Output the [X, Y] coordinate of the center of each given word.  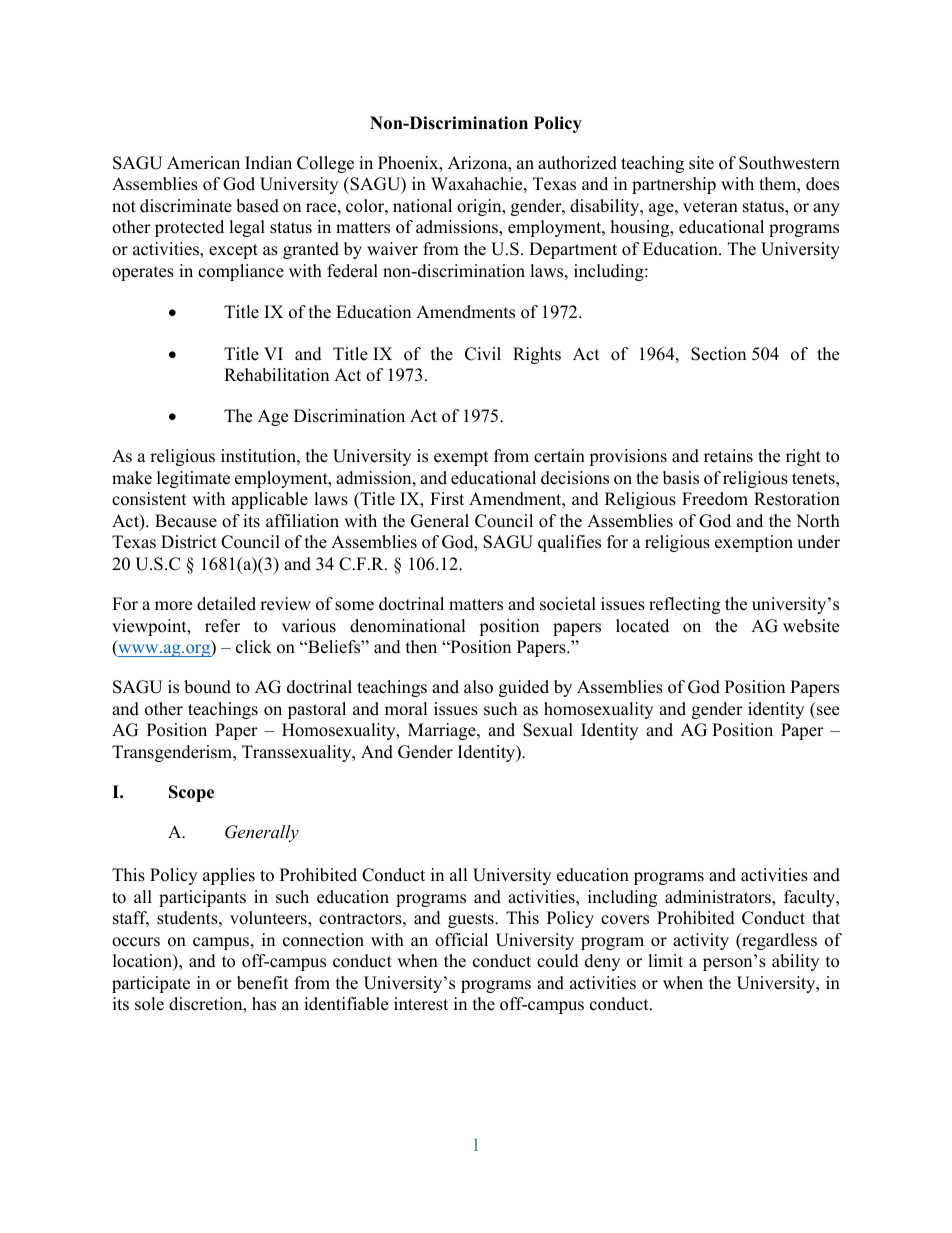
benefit [263, 983]
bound [207, 687]
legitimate [193, 479]
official [461, 940]
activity [701, 941]
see [828, 711]
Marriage [443, 731]
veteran [710, 207]
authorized [577, 163]
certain [559, 456]
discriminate [186, 206]
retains [728, 456]
